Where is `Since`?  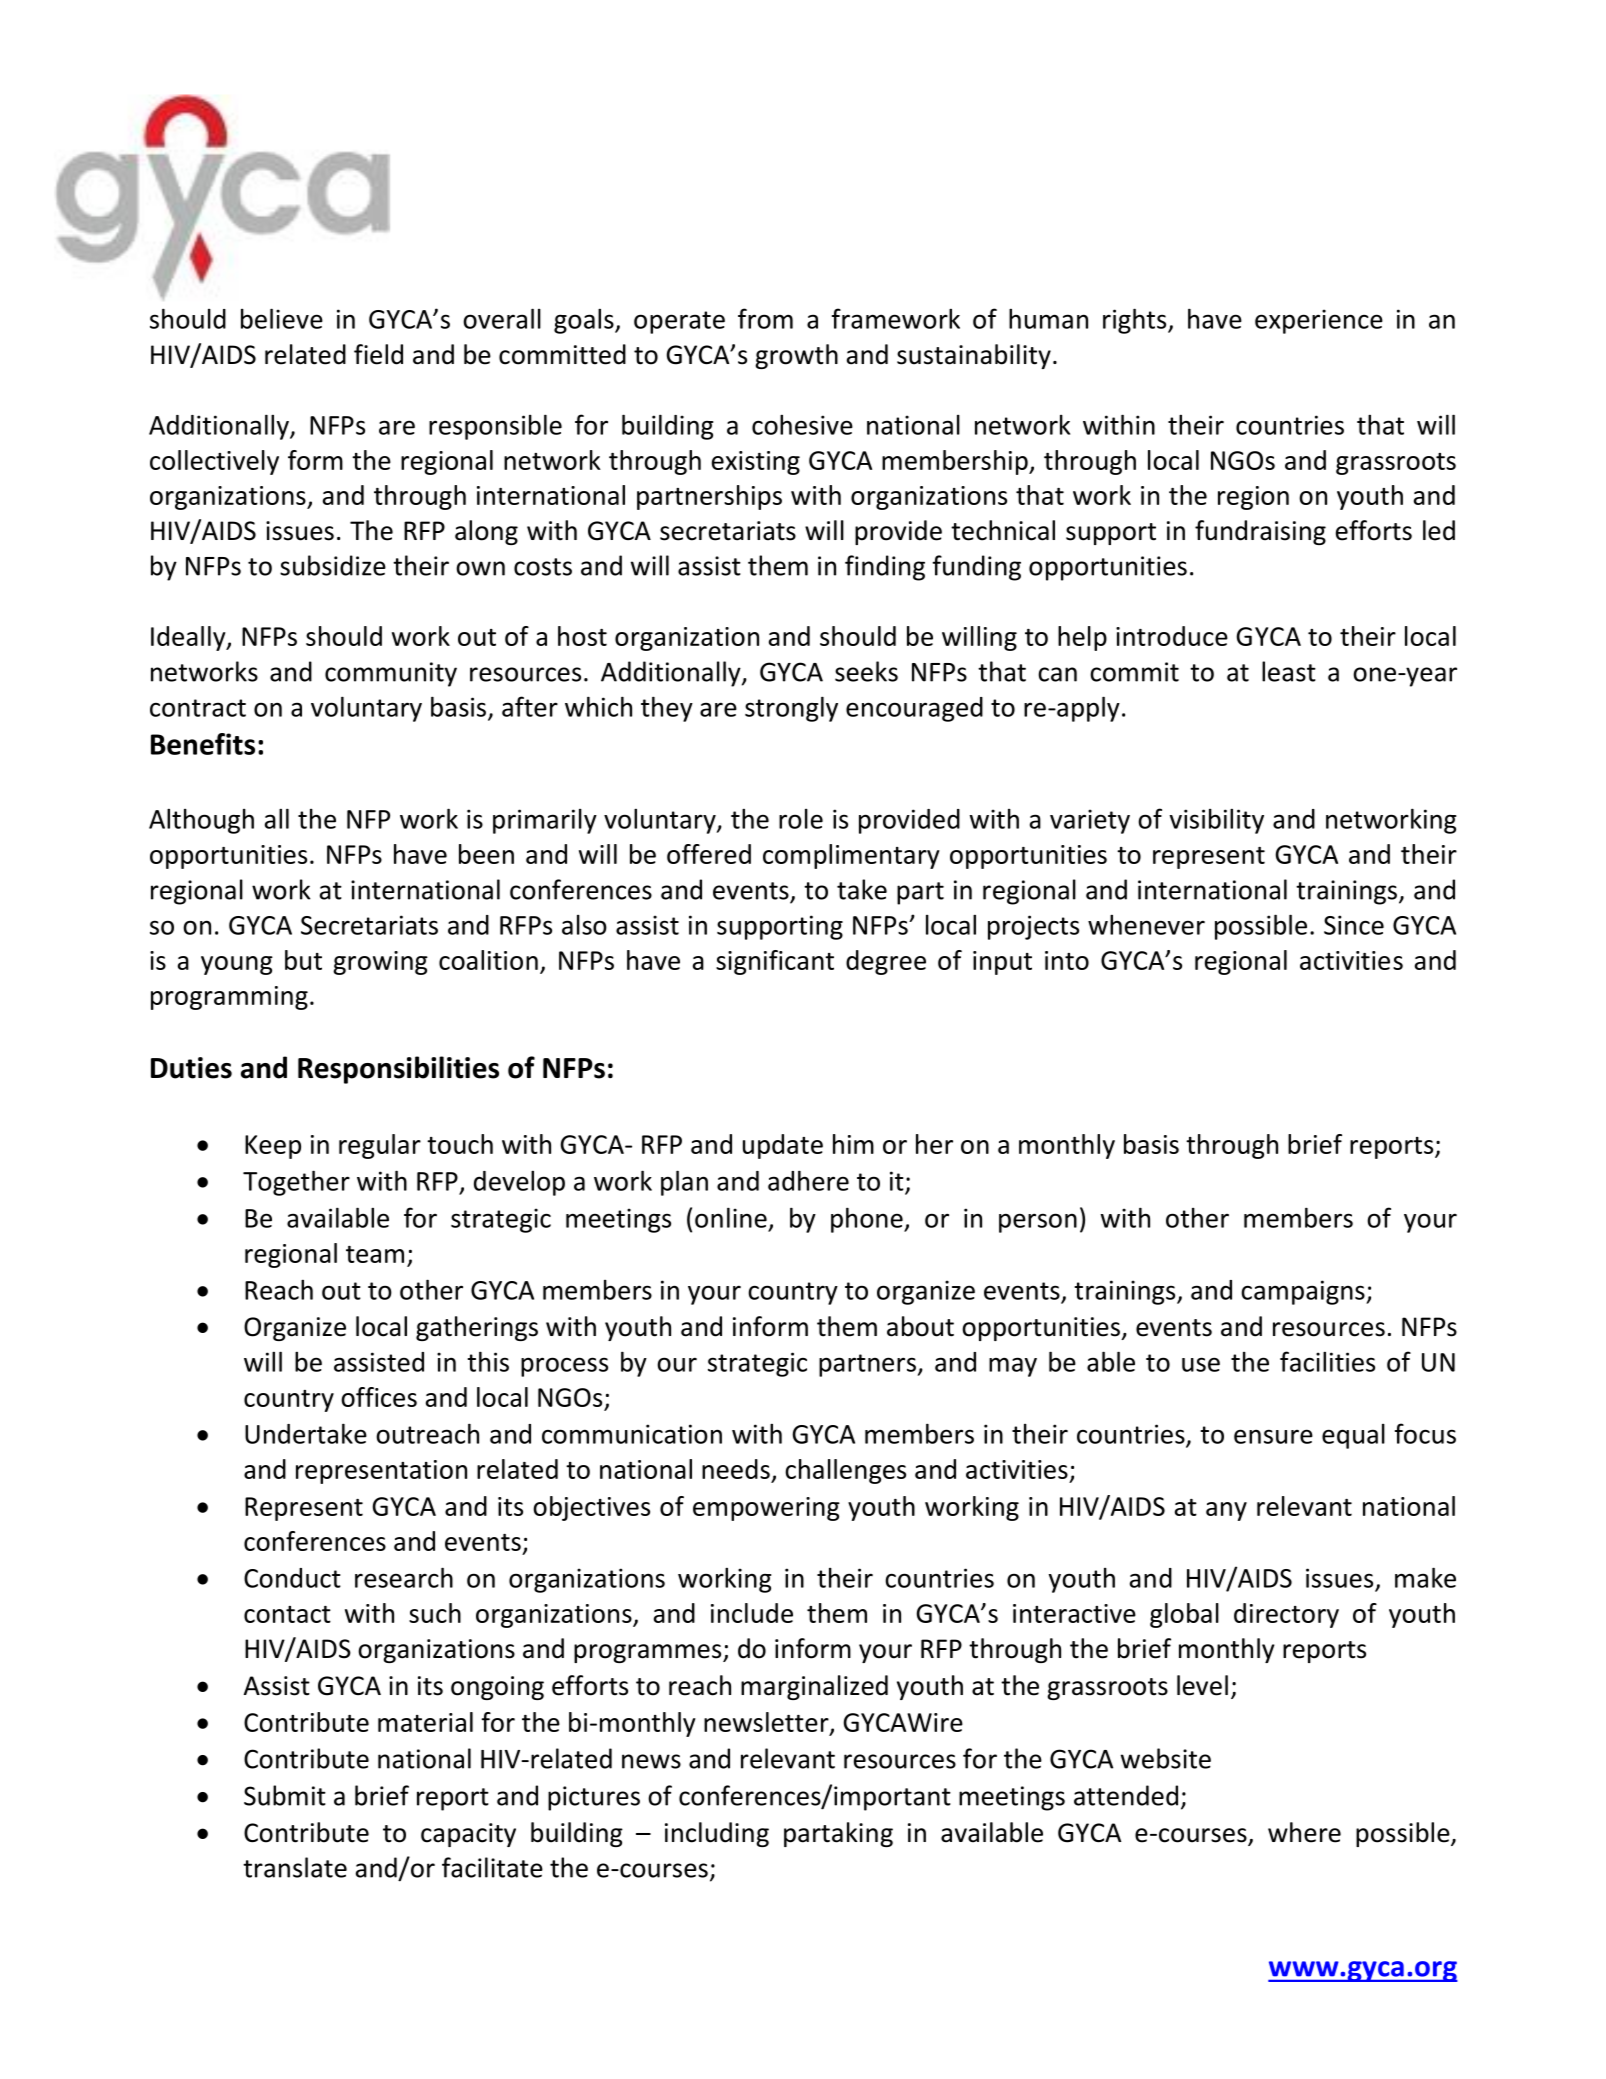
Since is located at coordinates (1354, 925).
